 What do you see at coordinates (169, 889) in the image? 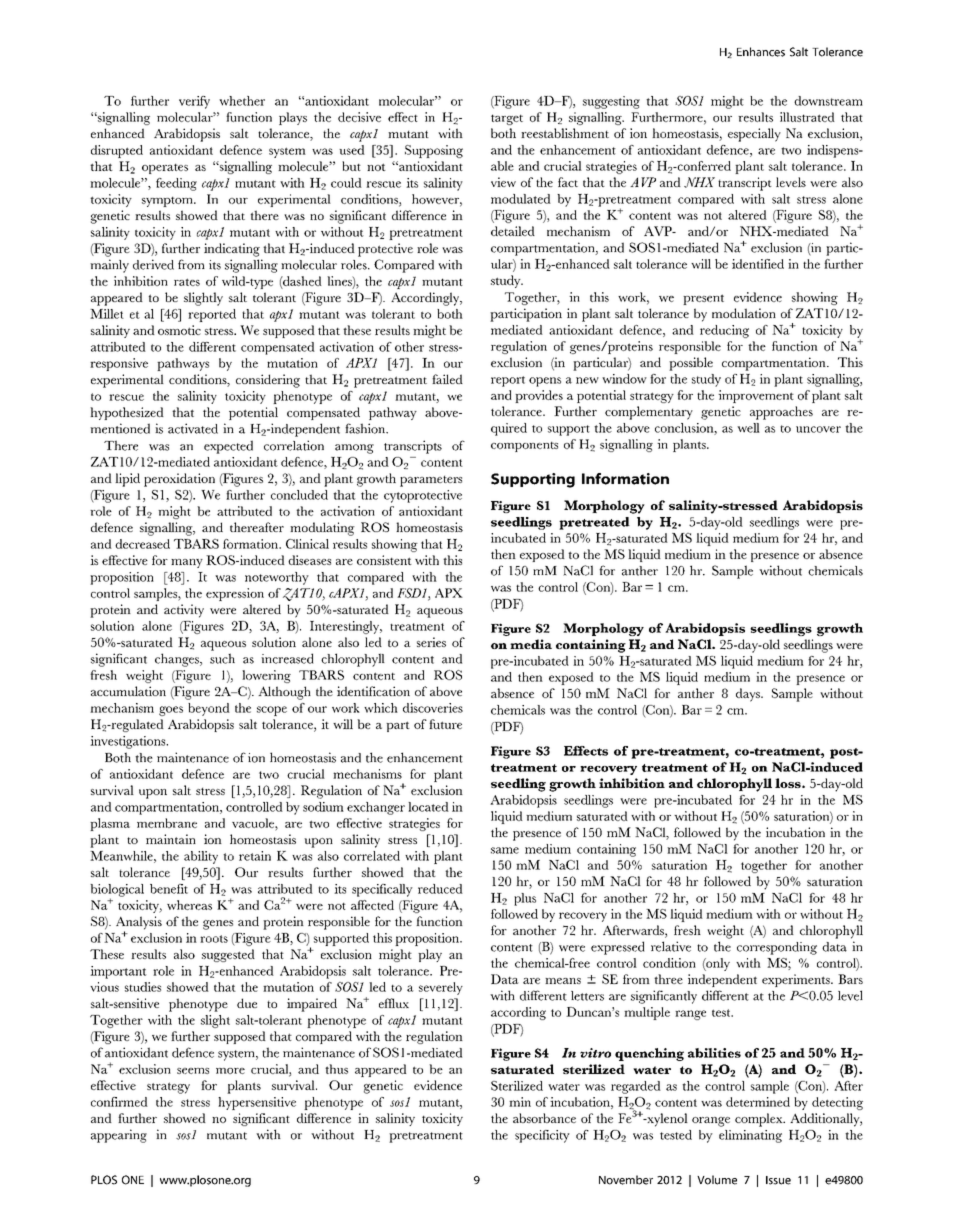
I see `benefit` at bounding box center [169, 889].
